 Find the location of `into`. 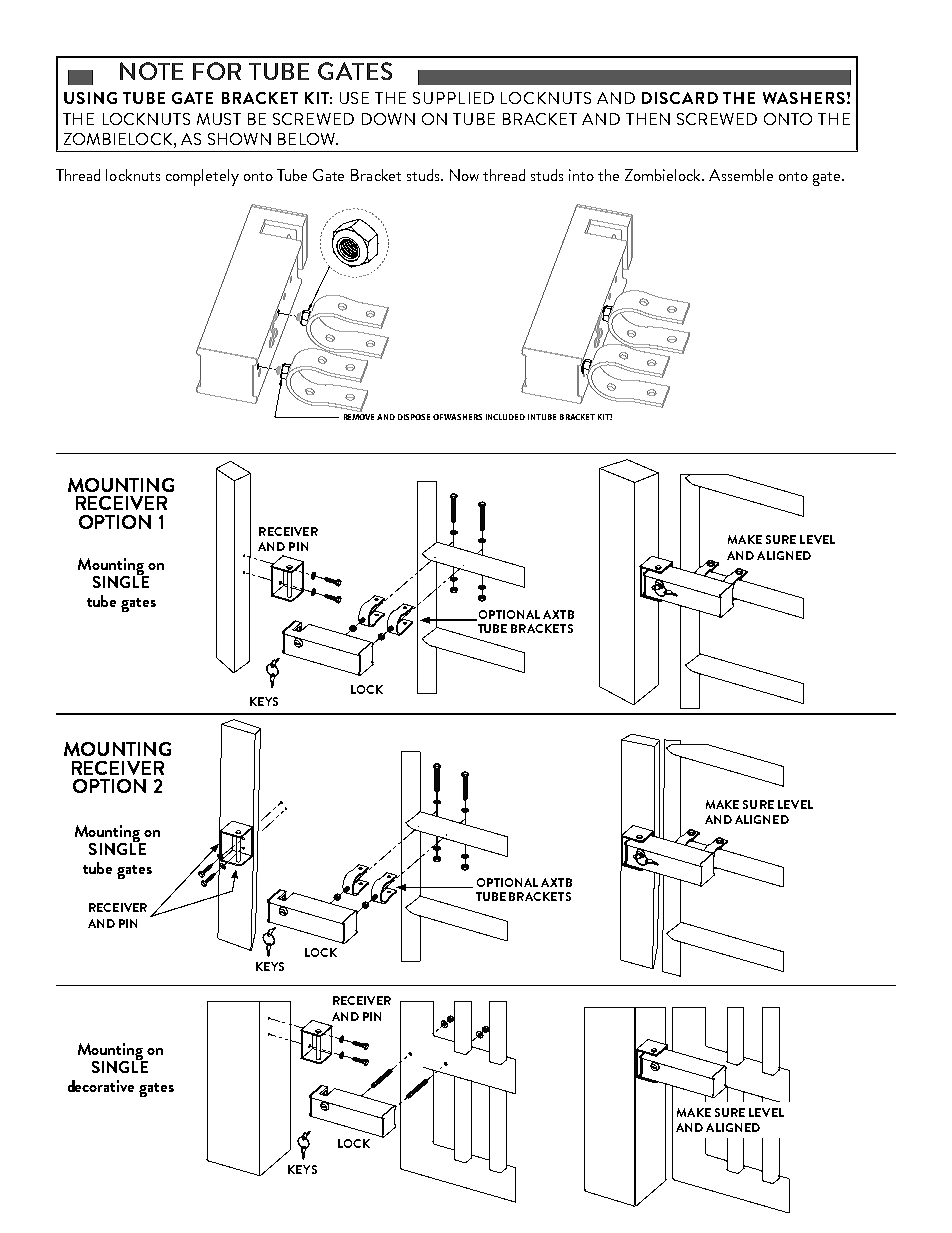

into is located at coordinates (581, 175).
